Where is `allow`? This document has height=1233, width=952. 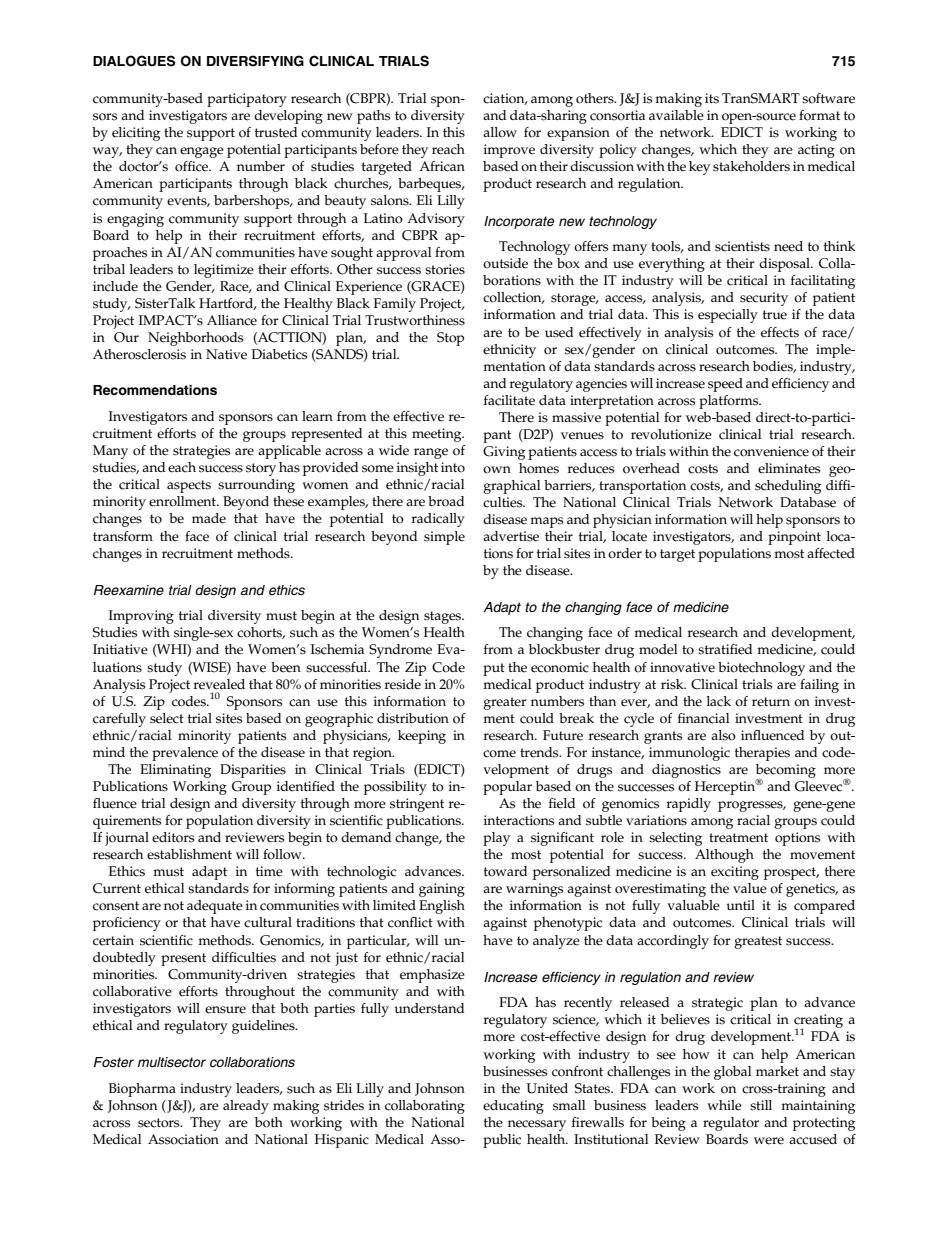
allow is located at coordinates (500, 132).
